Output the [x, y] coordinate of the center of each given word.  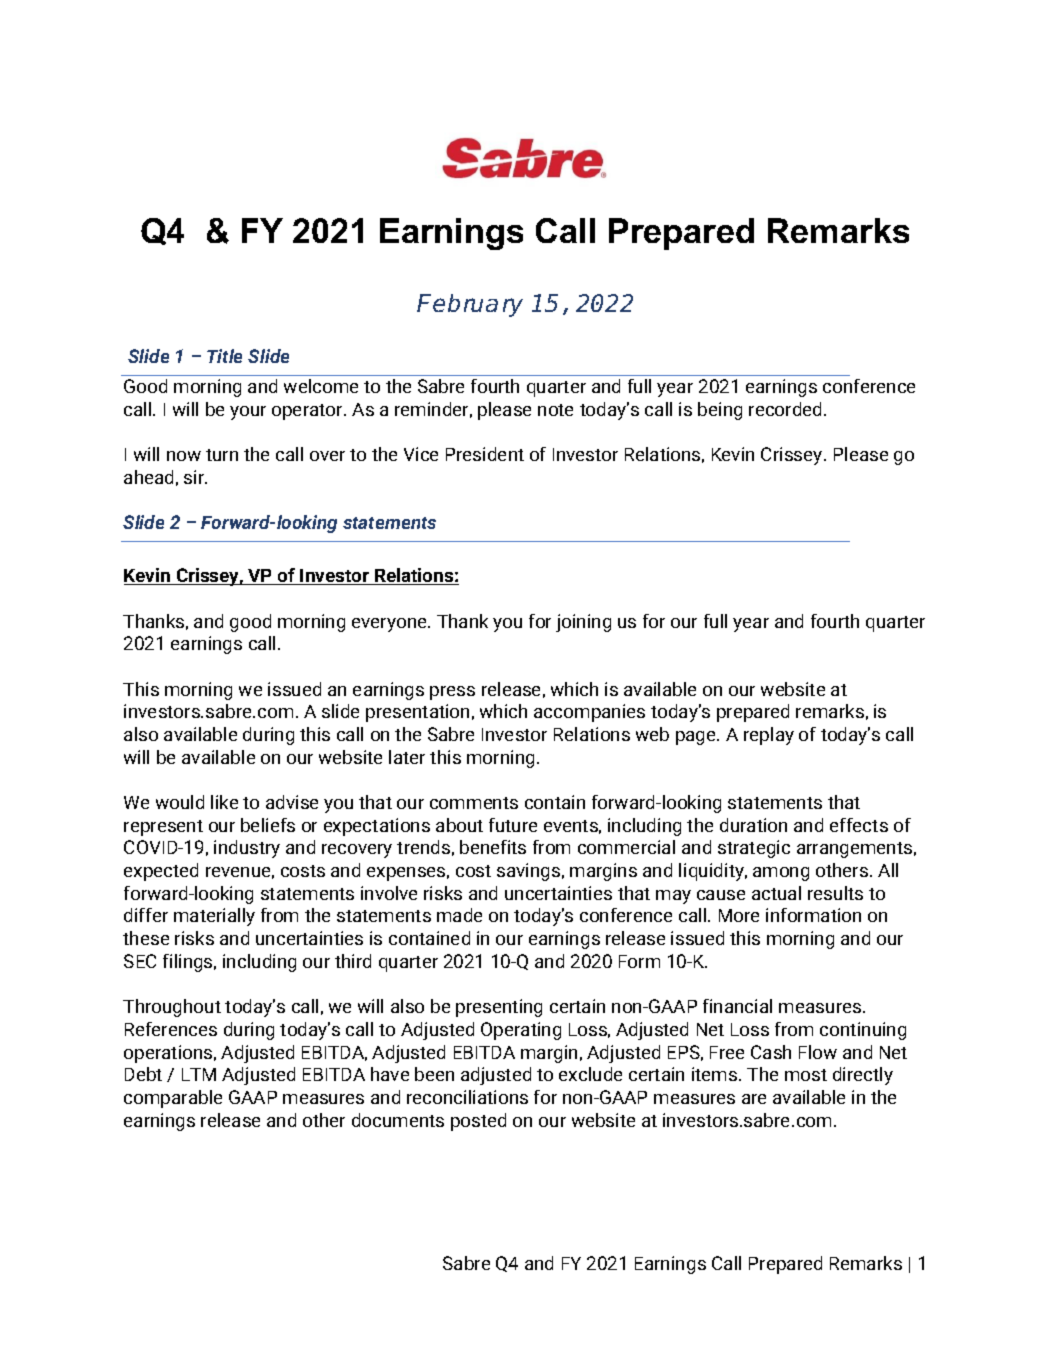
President [485, 454]
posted [478, 1122]
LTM [199, 1074]
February [470, 305]
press [452, 693]
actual [776, 893]
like [224, 802]
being [720, 411]
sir [195, 477]
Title [224, 356]
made [459, 915]
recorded [787, 409]
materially [214, 917]
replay [769, 736]
